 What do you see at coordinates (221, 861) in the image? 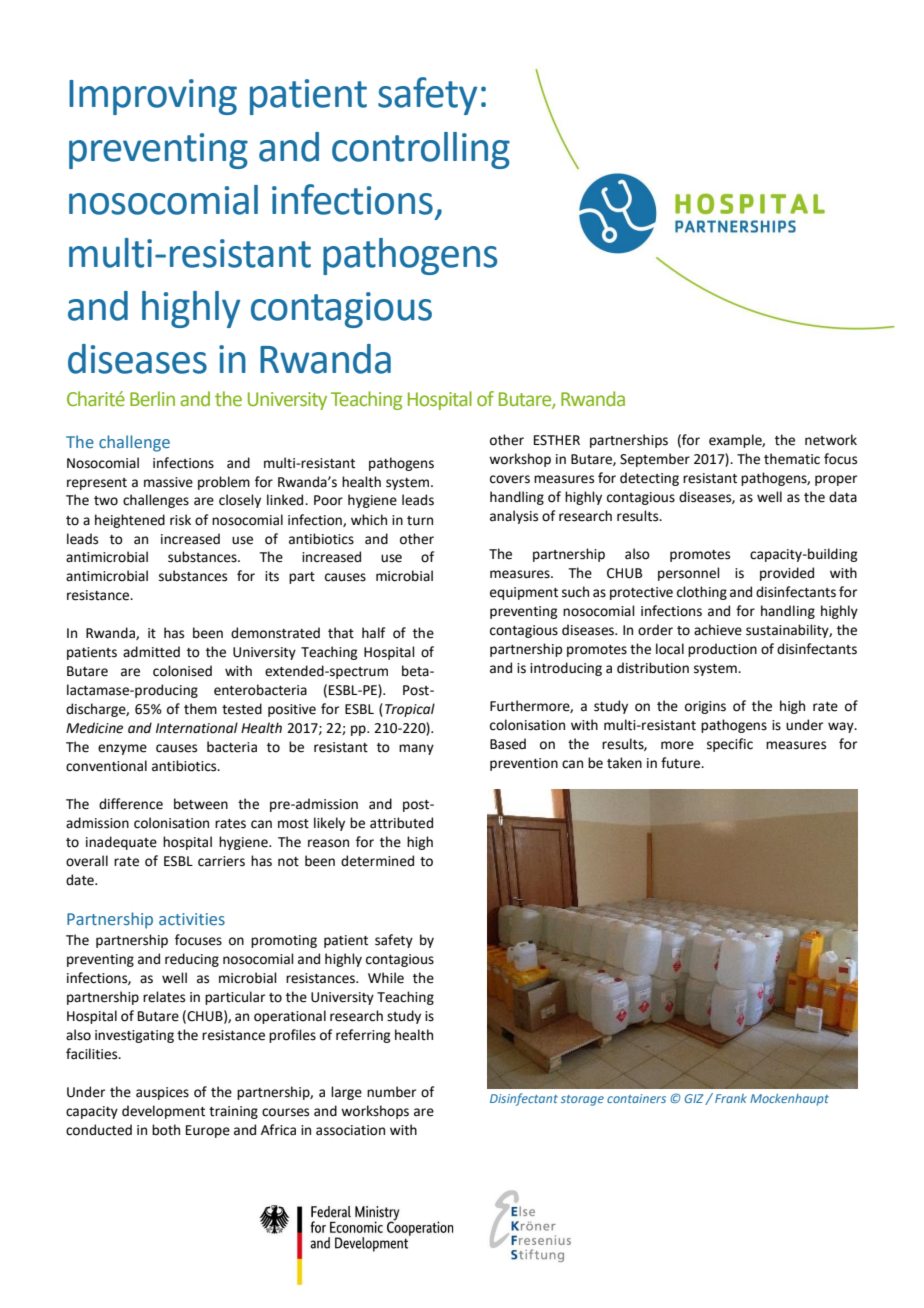
I see `carriers` at bounding box center [221, 861].
